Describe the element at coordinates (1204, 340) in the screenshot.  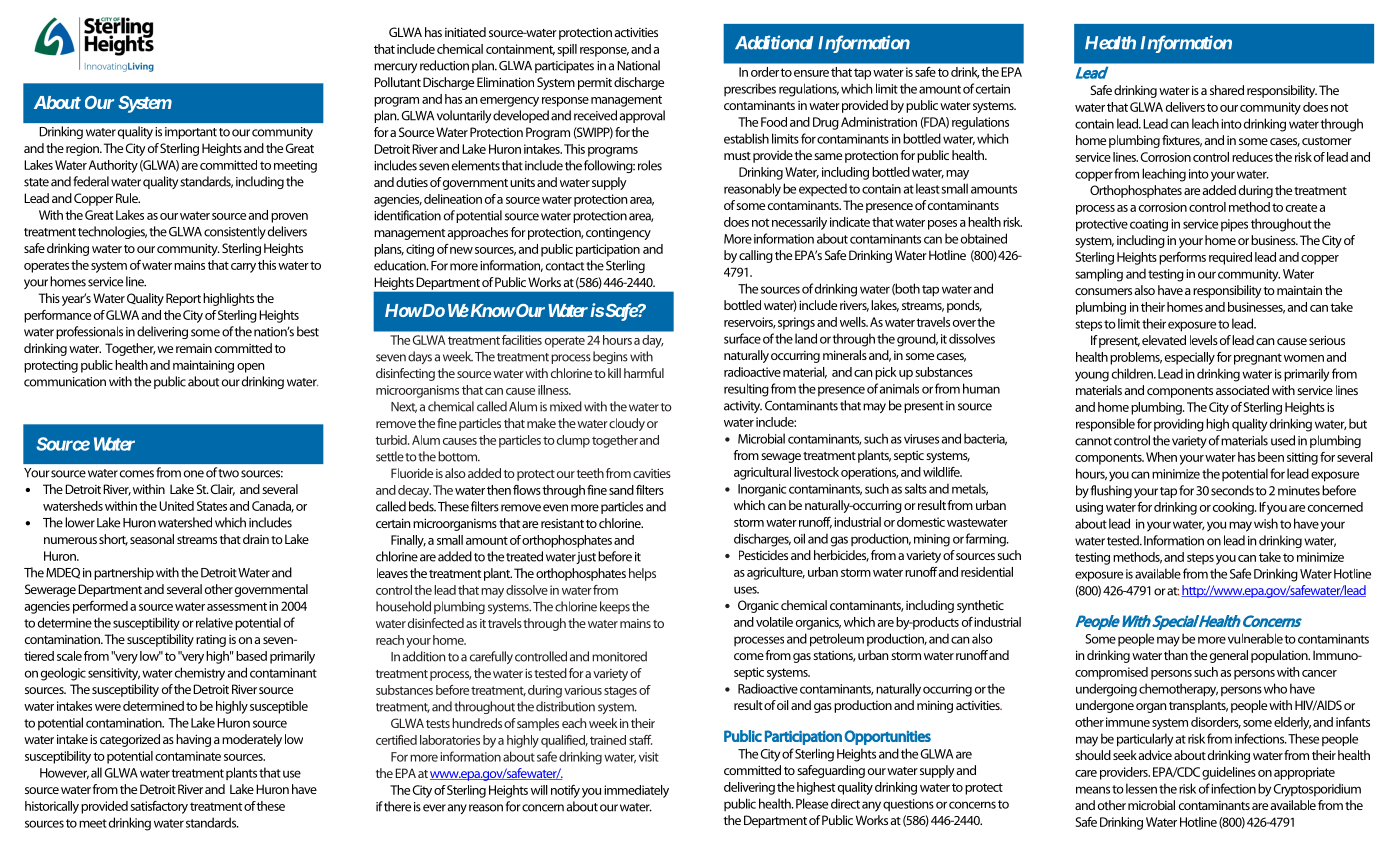
I see `levels` at that location.
